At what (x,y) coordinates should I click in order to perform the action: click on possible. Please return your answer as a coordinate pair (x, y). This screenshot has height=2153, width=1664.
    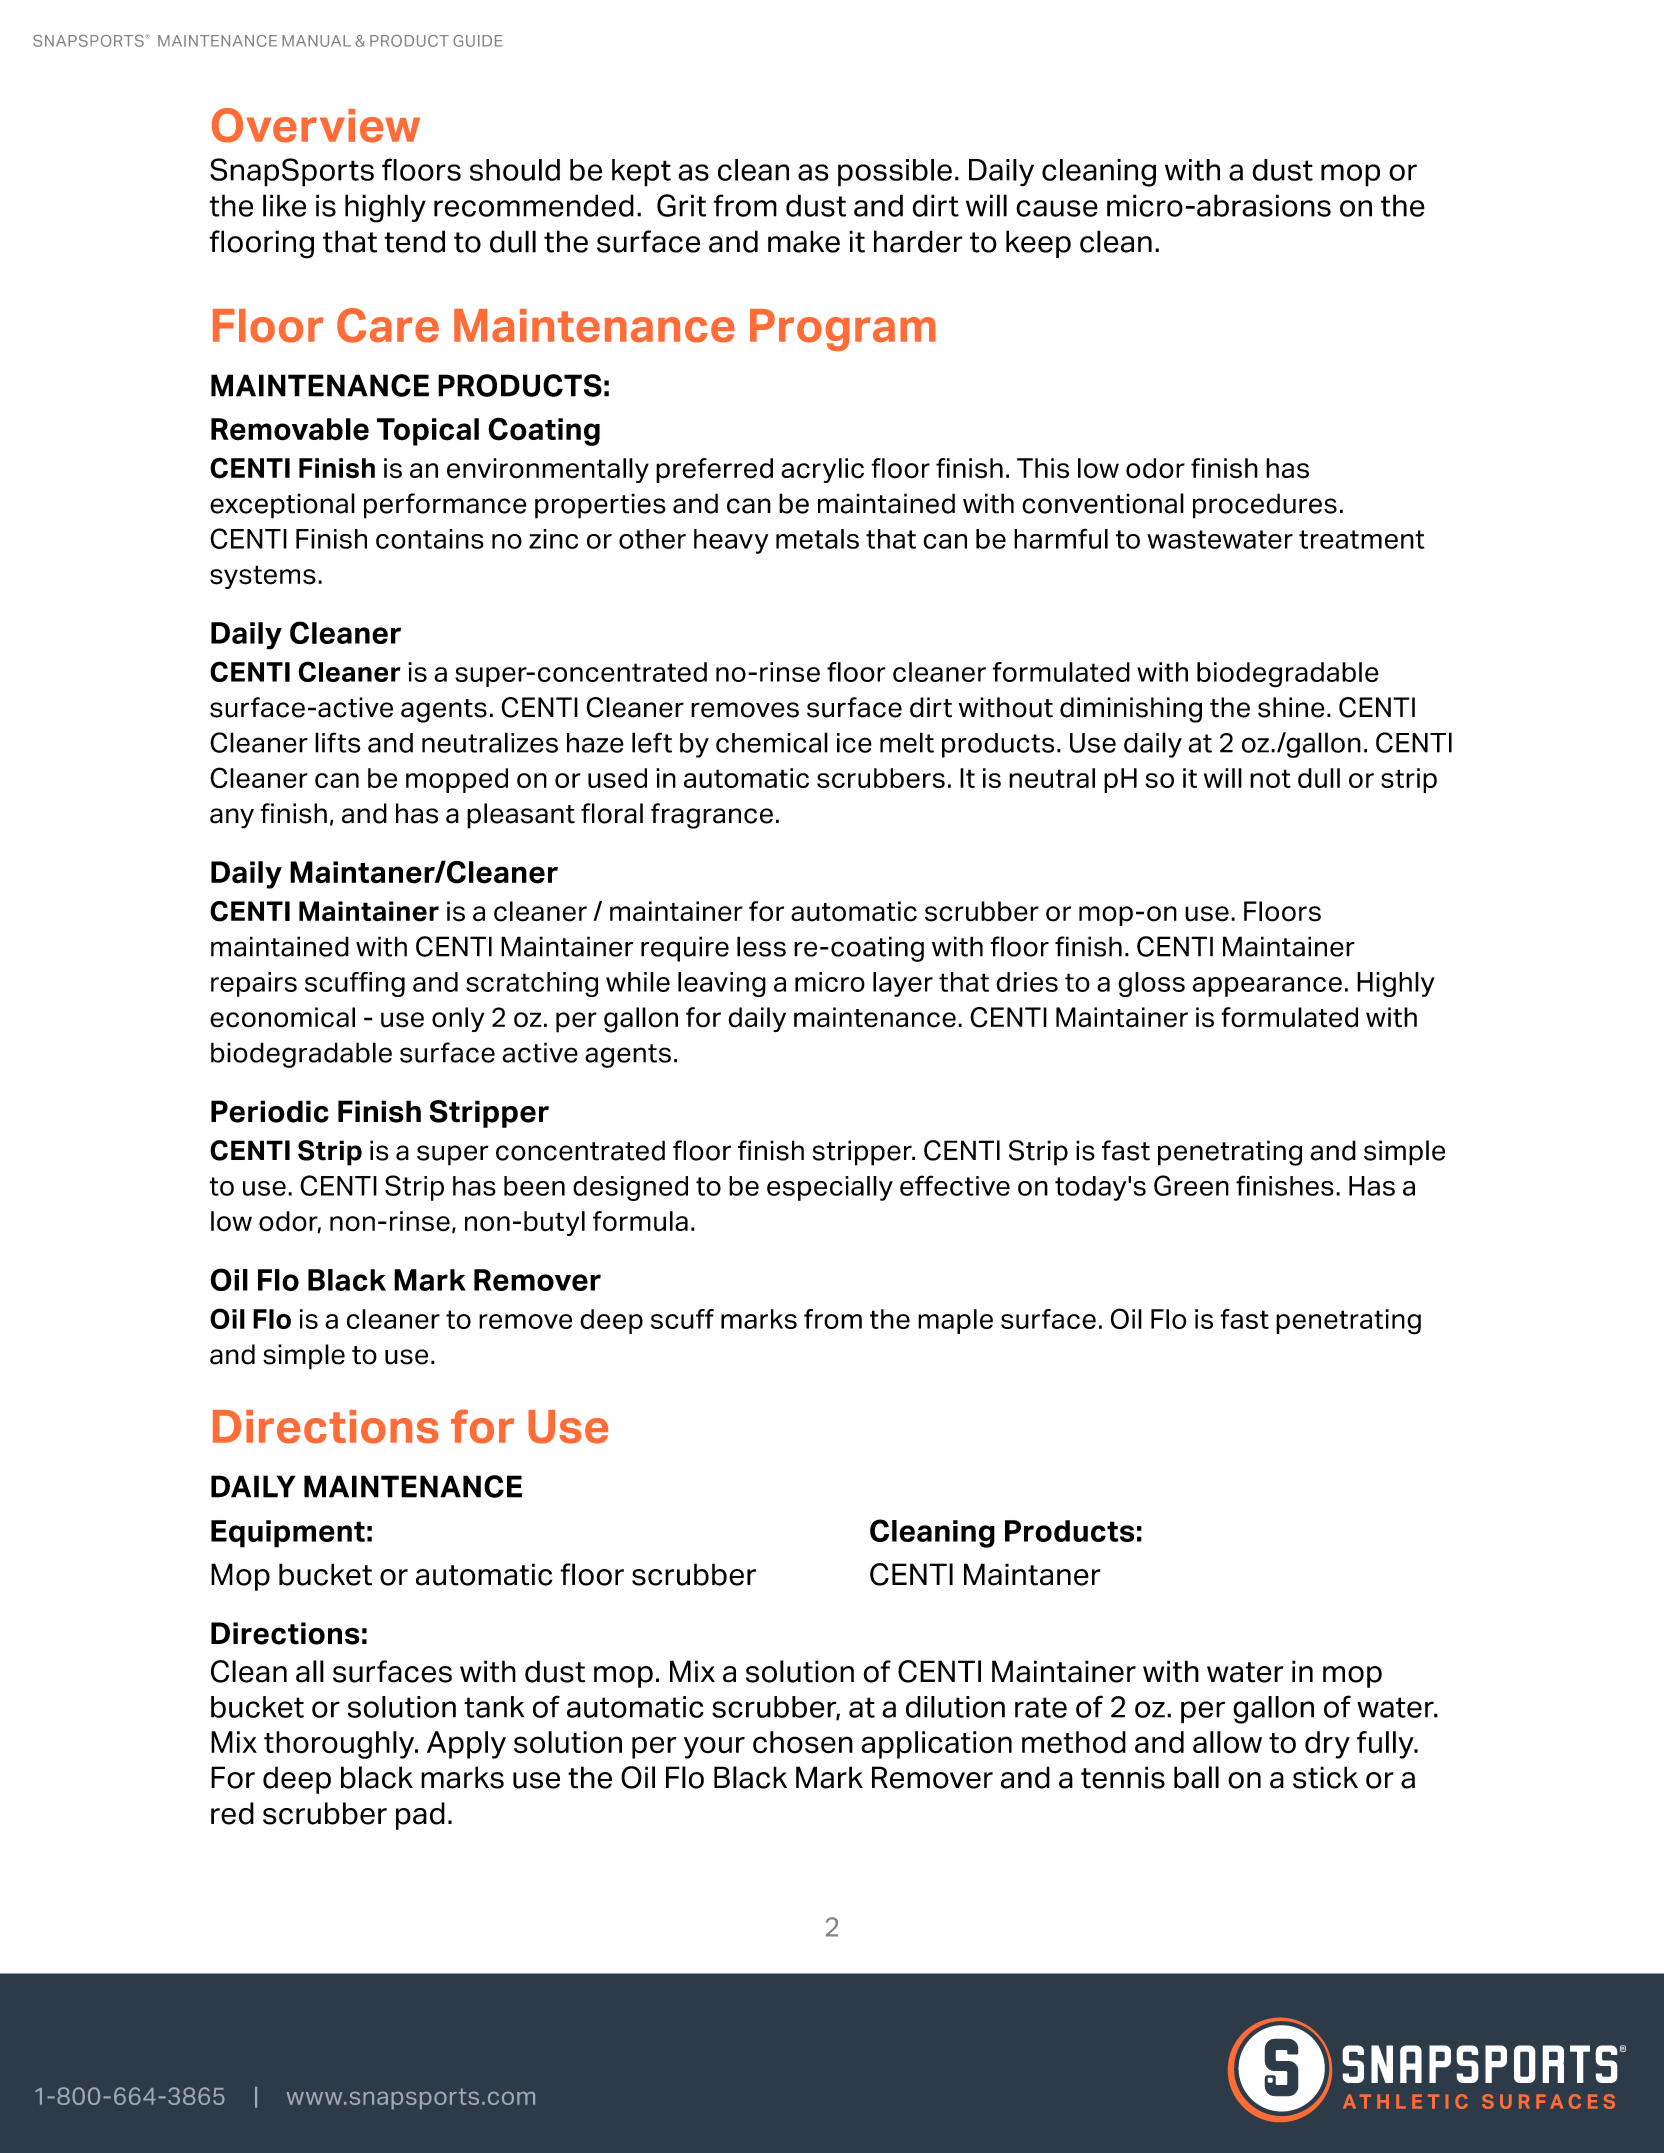
    Looking at the image, I should click on (895, 173).
